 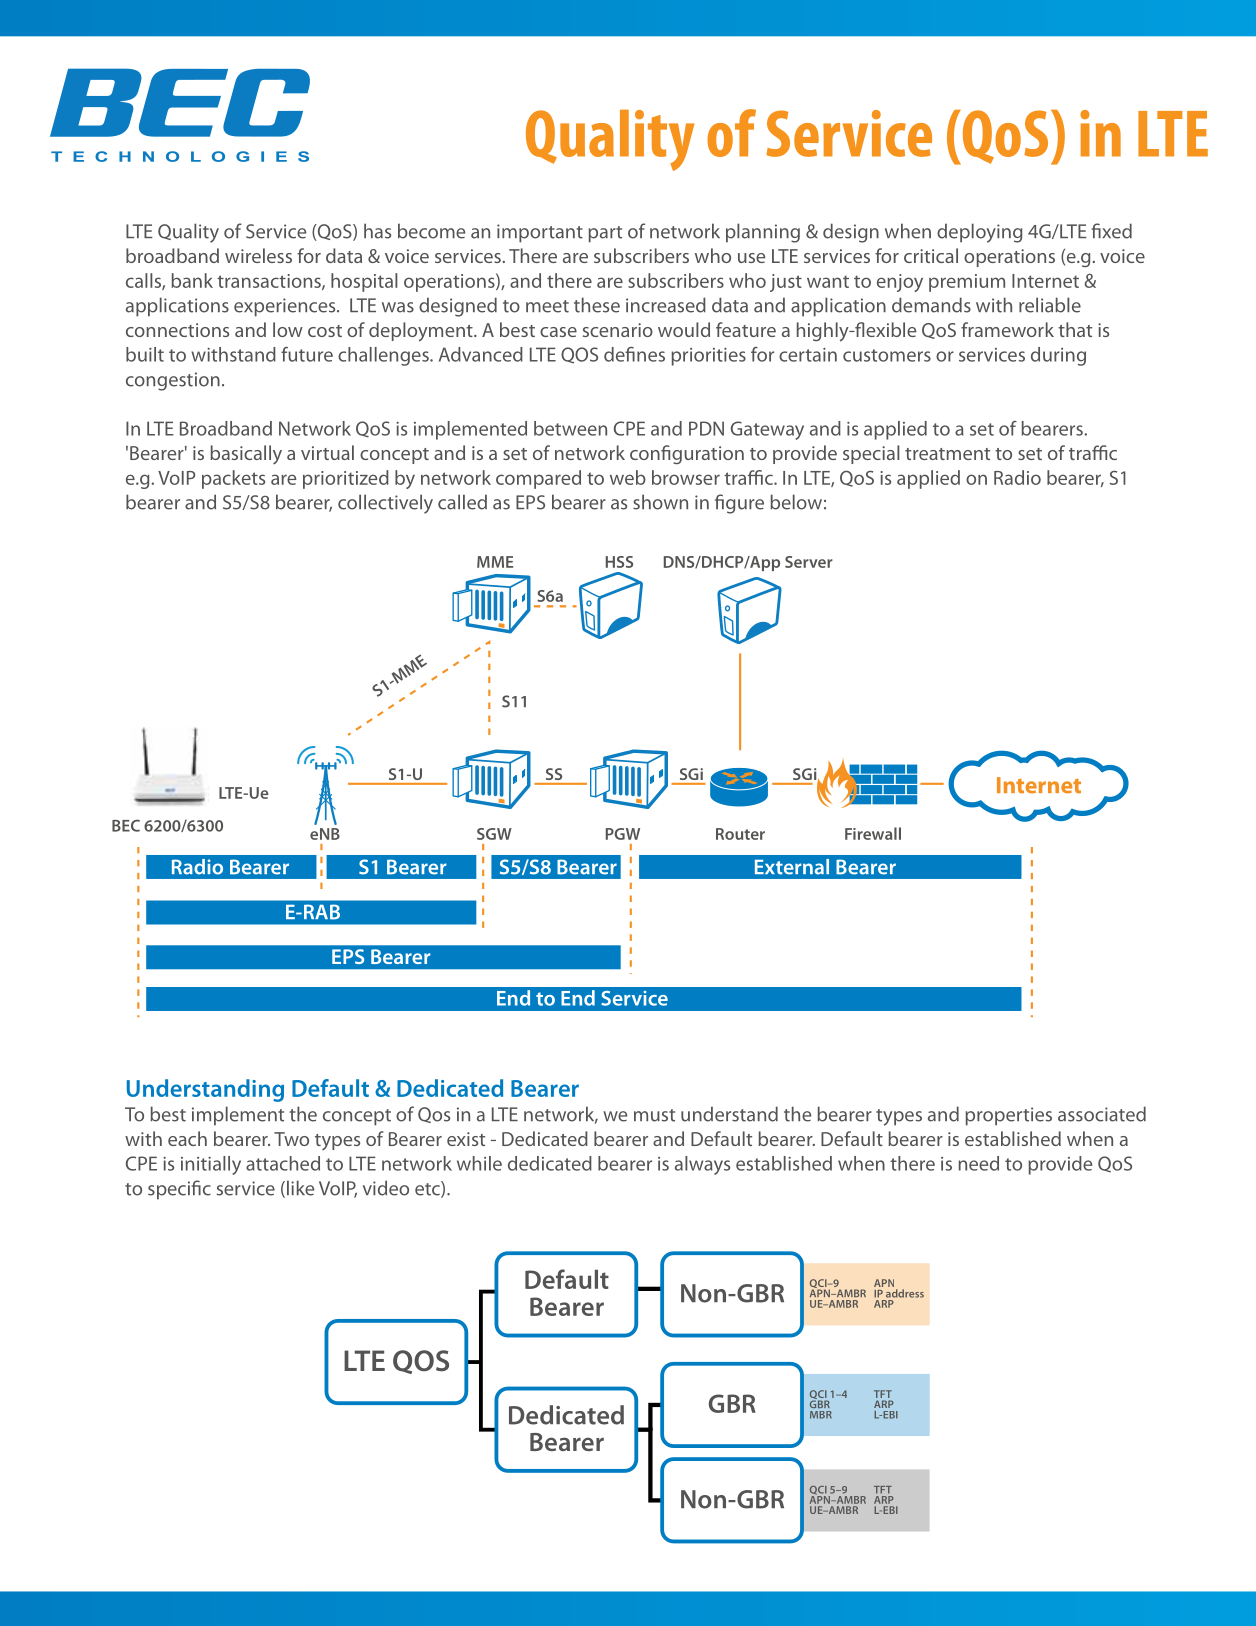 What do you see at coordinates (809, 562) in the page?
I see `Server` at bounding box center [809, 562].
